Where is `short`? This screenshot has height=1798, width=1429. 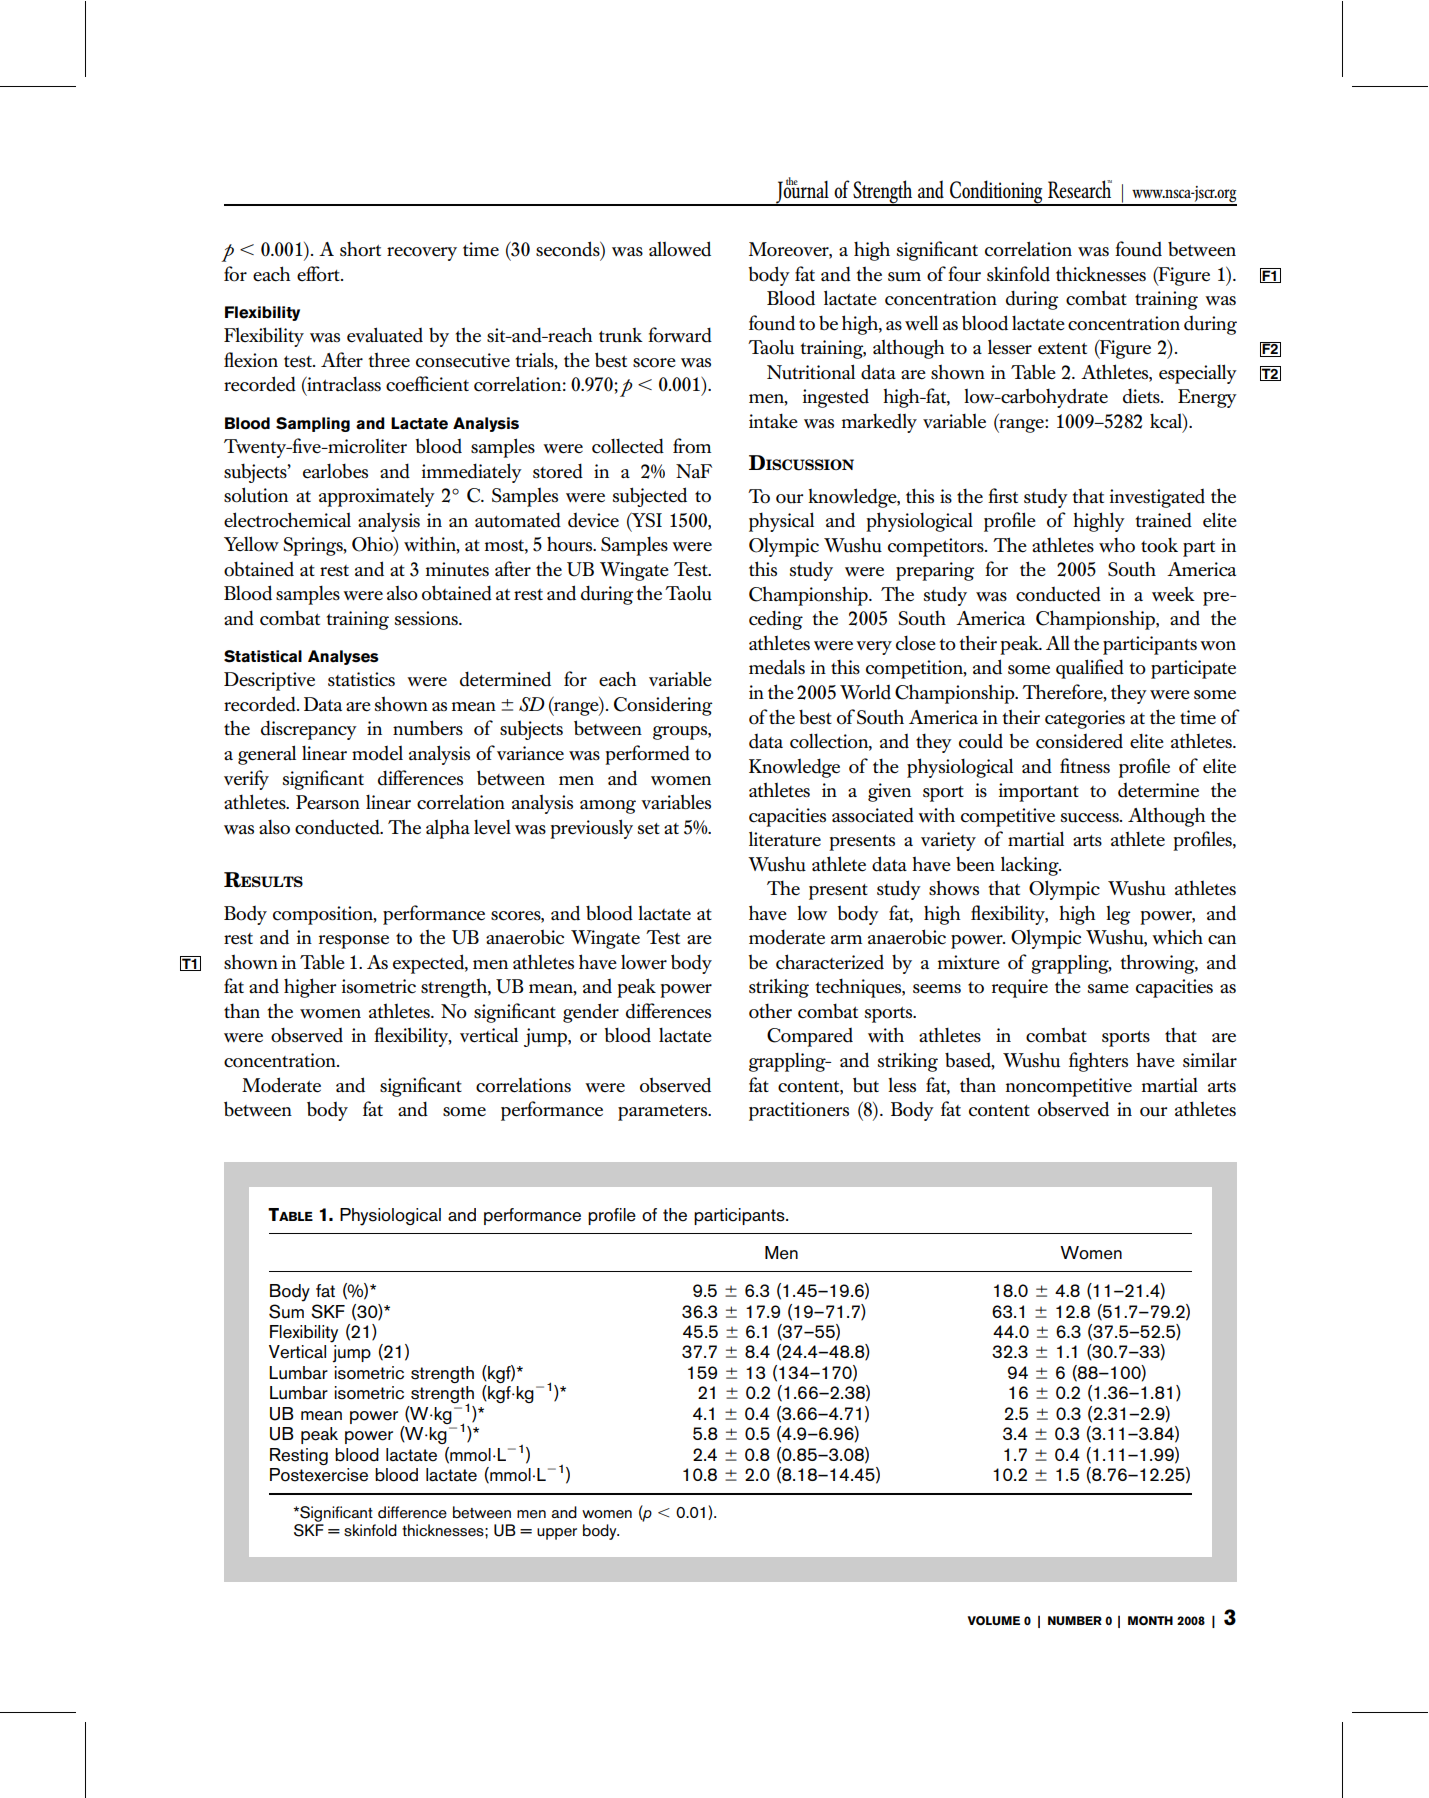 short is located at coordinates (360, 249).
